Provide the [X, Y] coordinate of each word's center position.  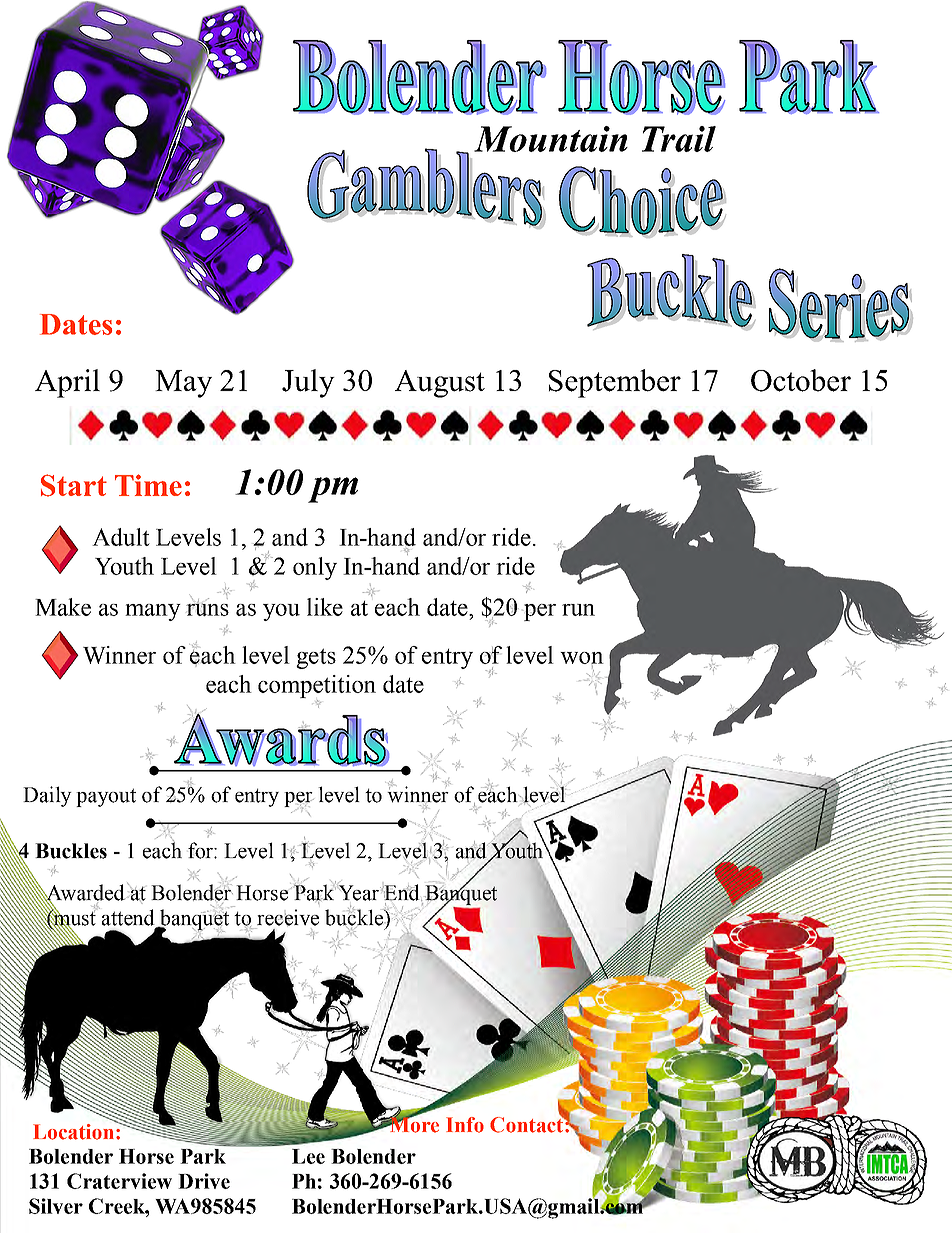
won [582, 658]
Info [465, 1125]
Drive [204, 1181]
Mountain [551, 139]
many [153, 612]
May [183, 384]
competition [317, 686]
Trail [679, 139]
